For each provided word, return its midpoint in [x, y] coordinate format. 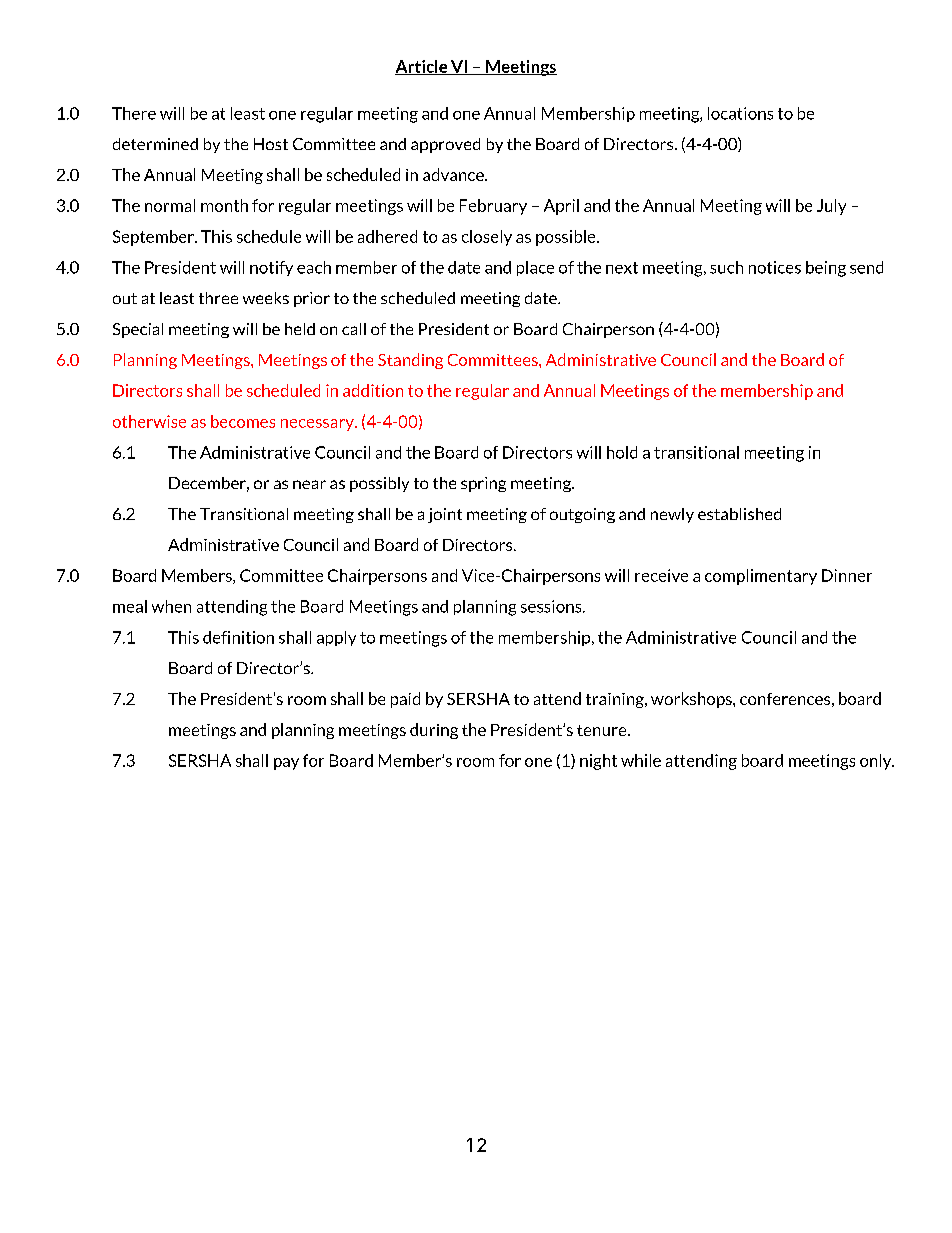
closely [487, 238]
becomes [243, 421]
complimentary [761, 577]
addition [373, 390]
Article [422, 67]
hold [622, 452]
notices [775, 267]
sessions [552, 606]
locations [740, 113]
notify [271, 268]
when [171, 606]
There [134, 113]
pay [286, 764]
